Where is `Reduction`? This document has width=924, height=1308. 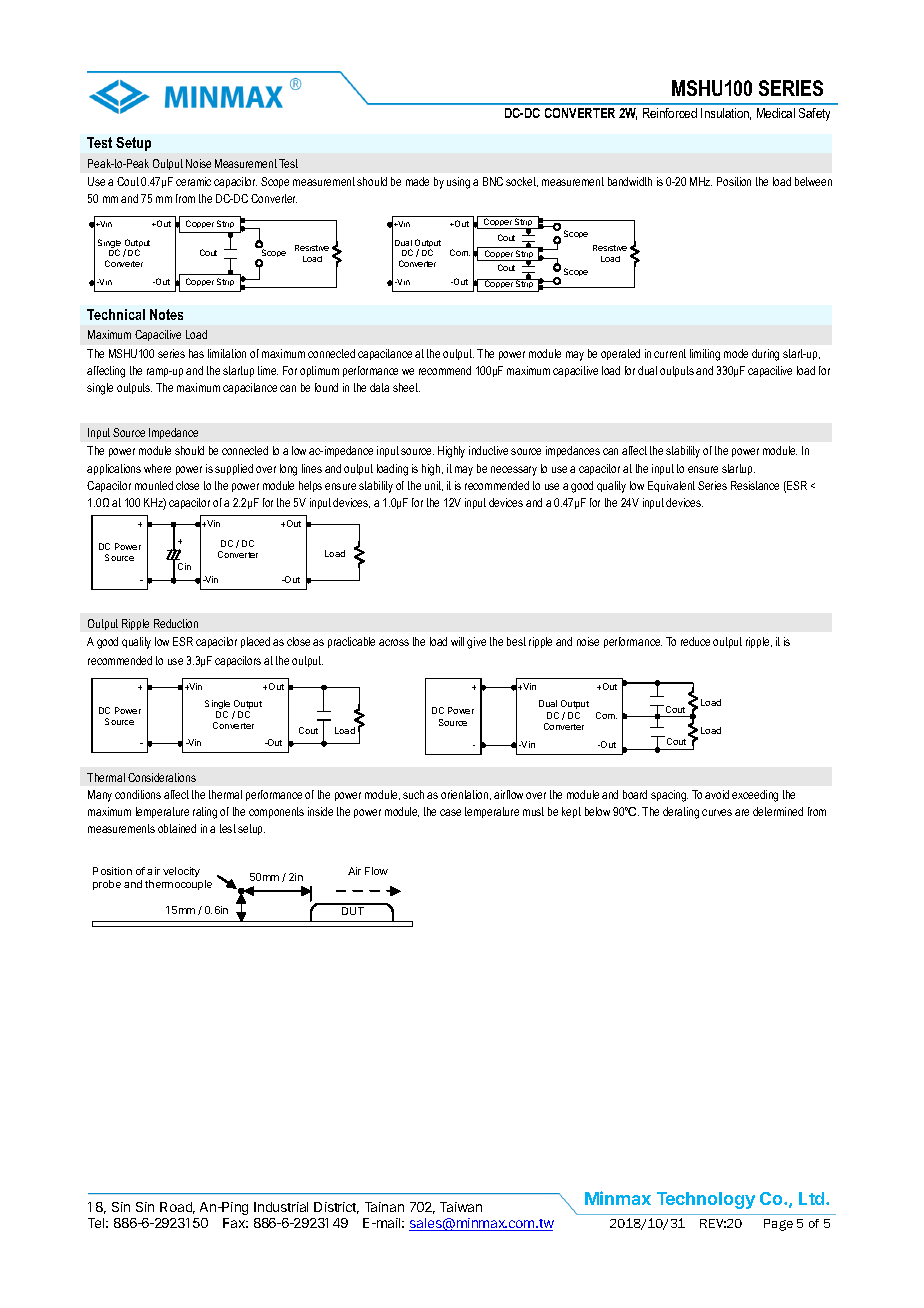 Reduction is located at coordinates (176, 623).
